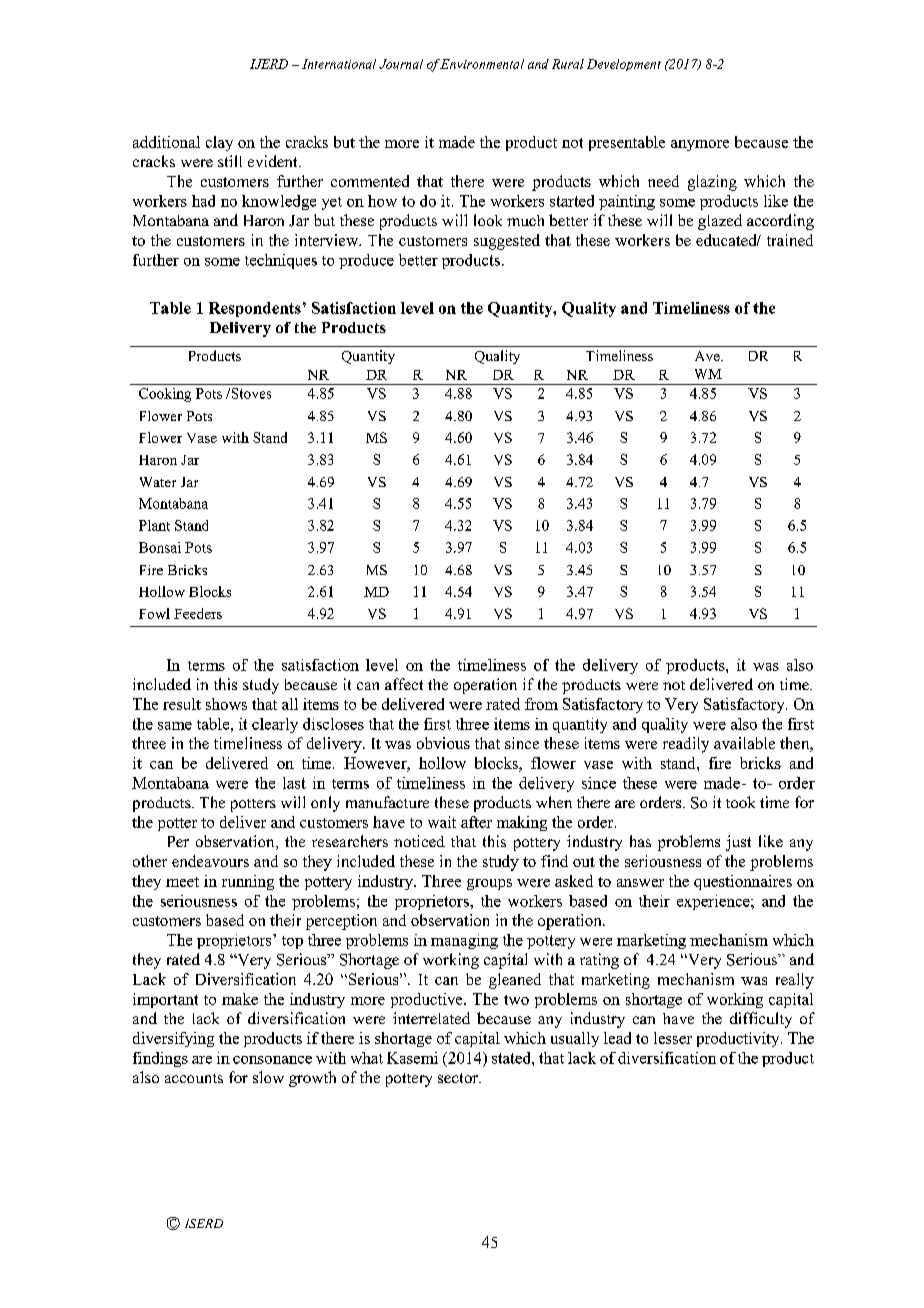 The height and width of the screenshot is (1308, 924). I want to click on Development, so click(624, 65).
